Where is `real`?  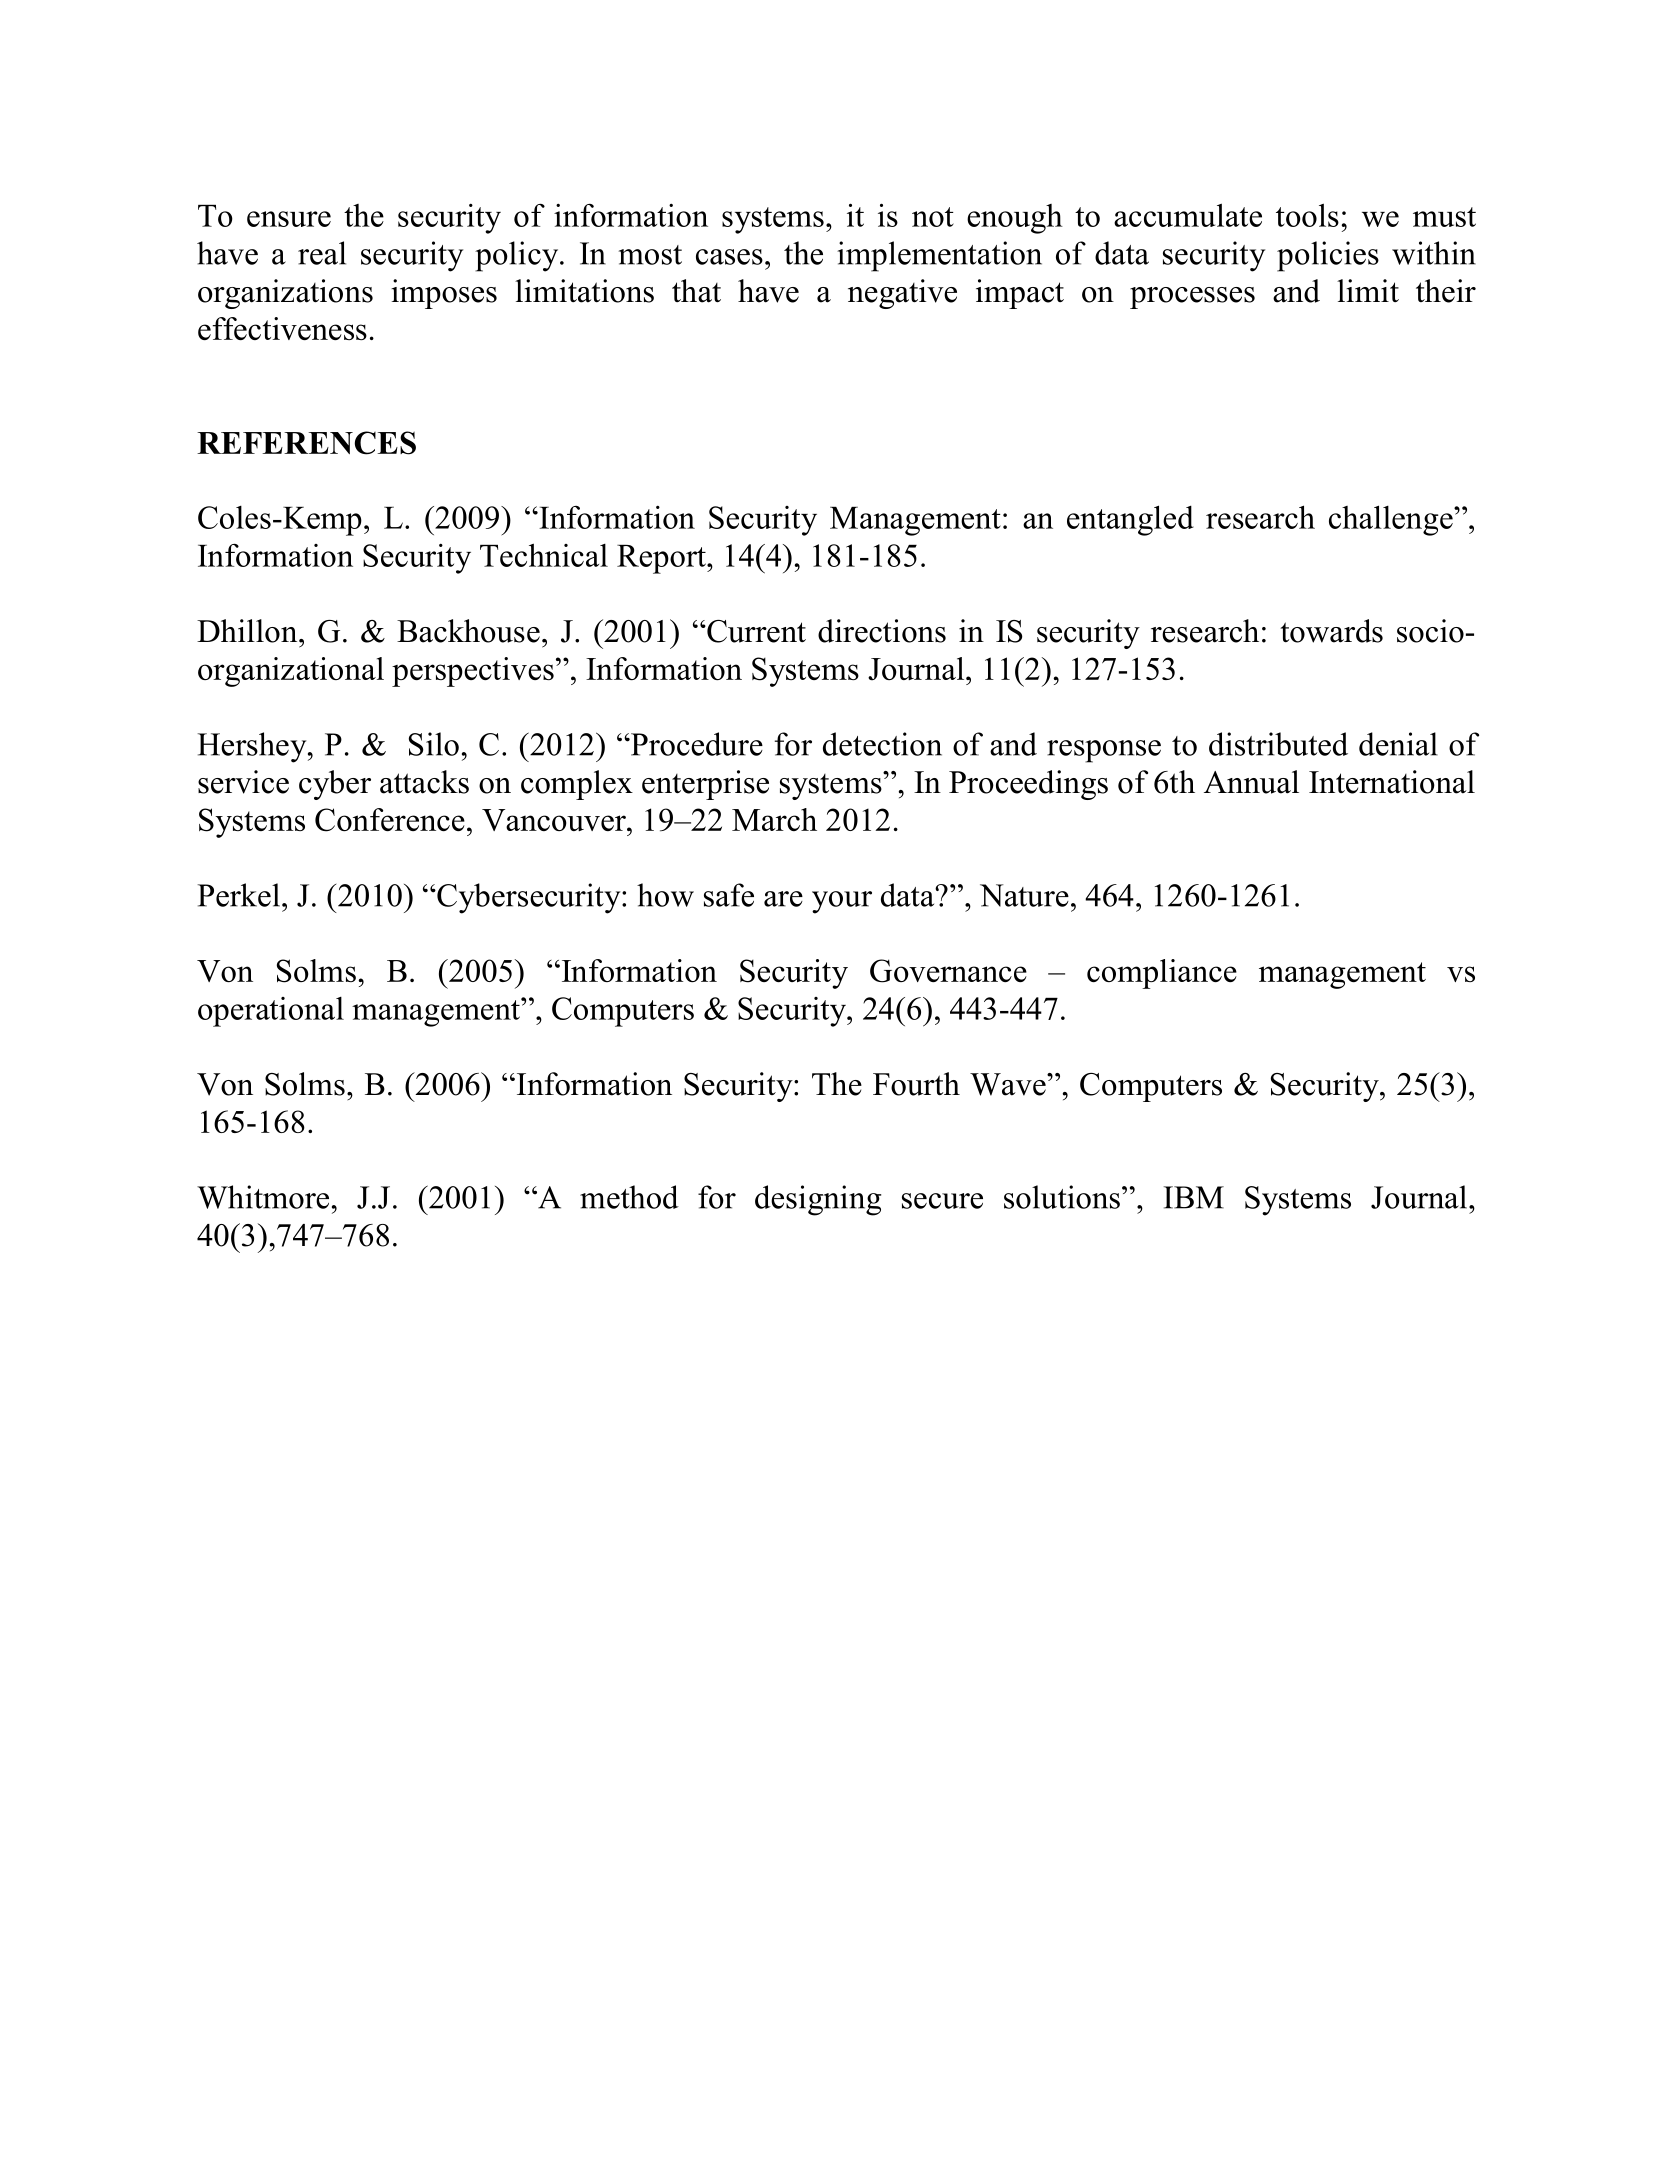
real is located at coordinates (322, 253).
